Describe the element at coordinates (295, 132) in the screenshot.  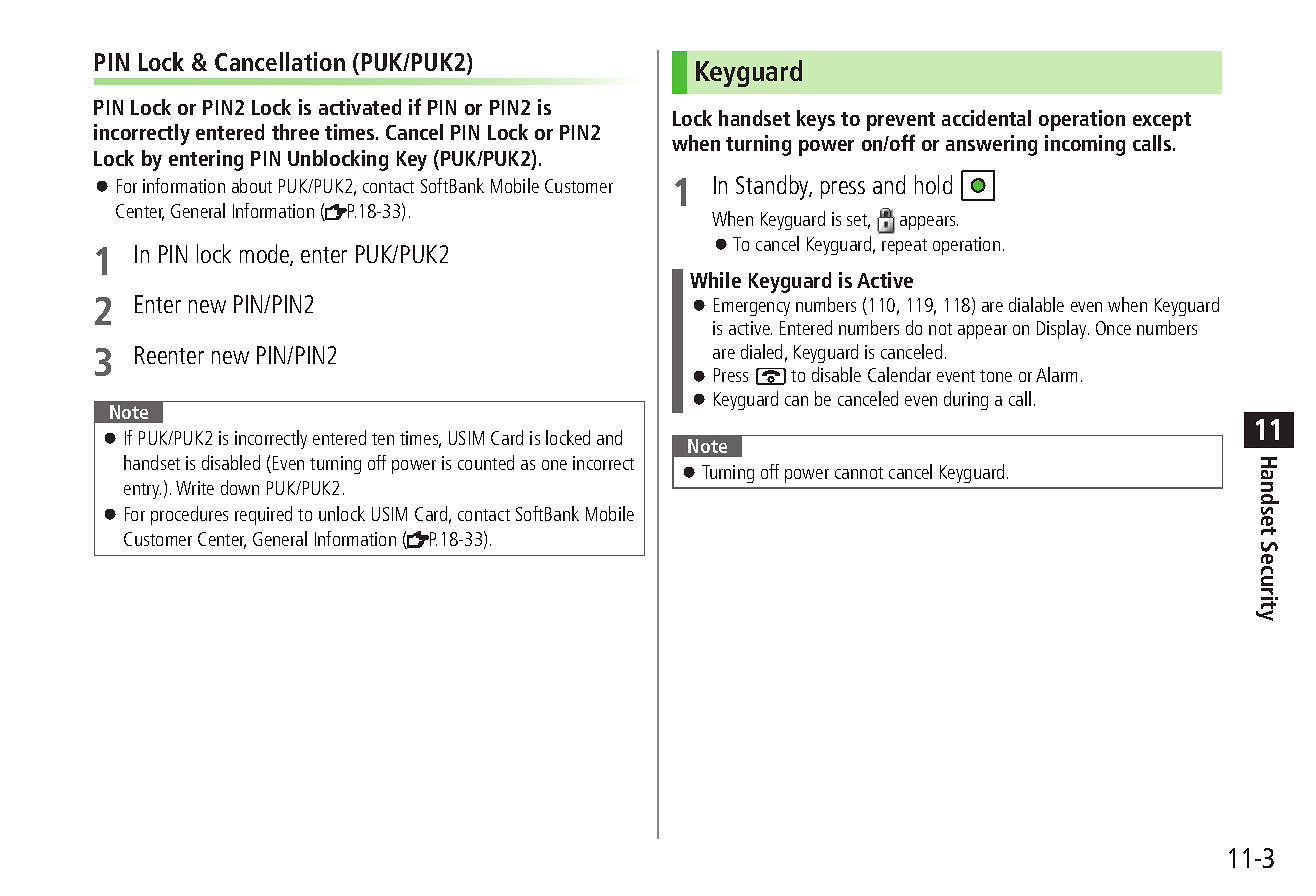
I see `three` at that location.
